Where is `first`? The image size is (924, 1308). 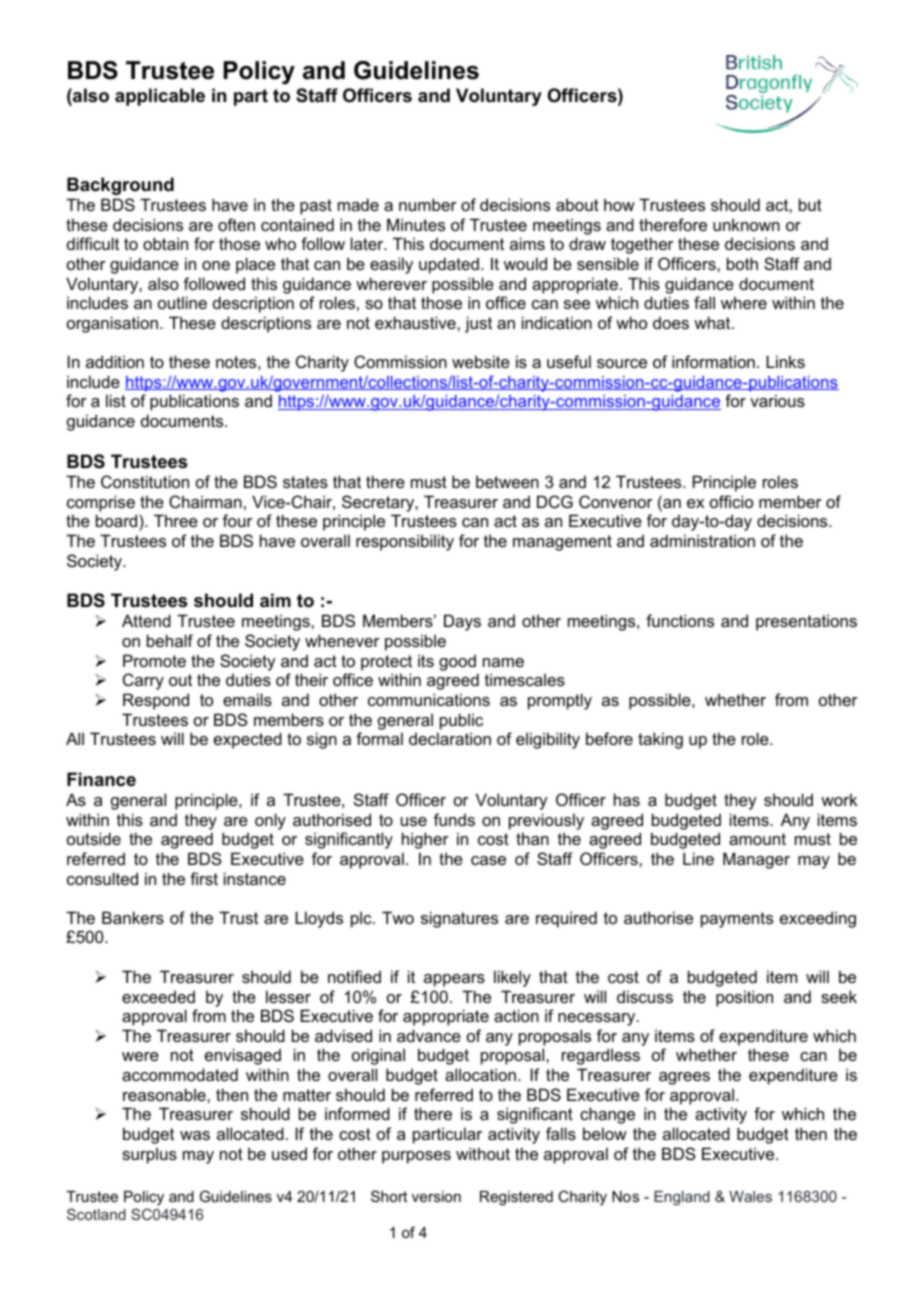 first is located at coordinates (204, 878).
